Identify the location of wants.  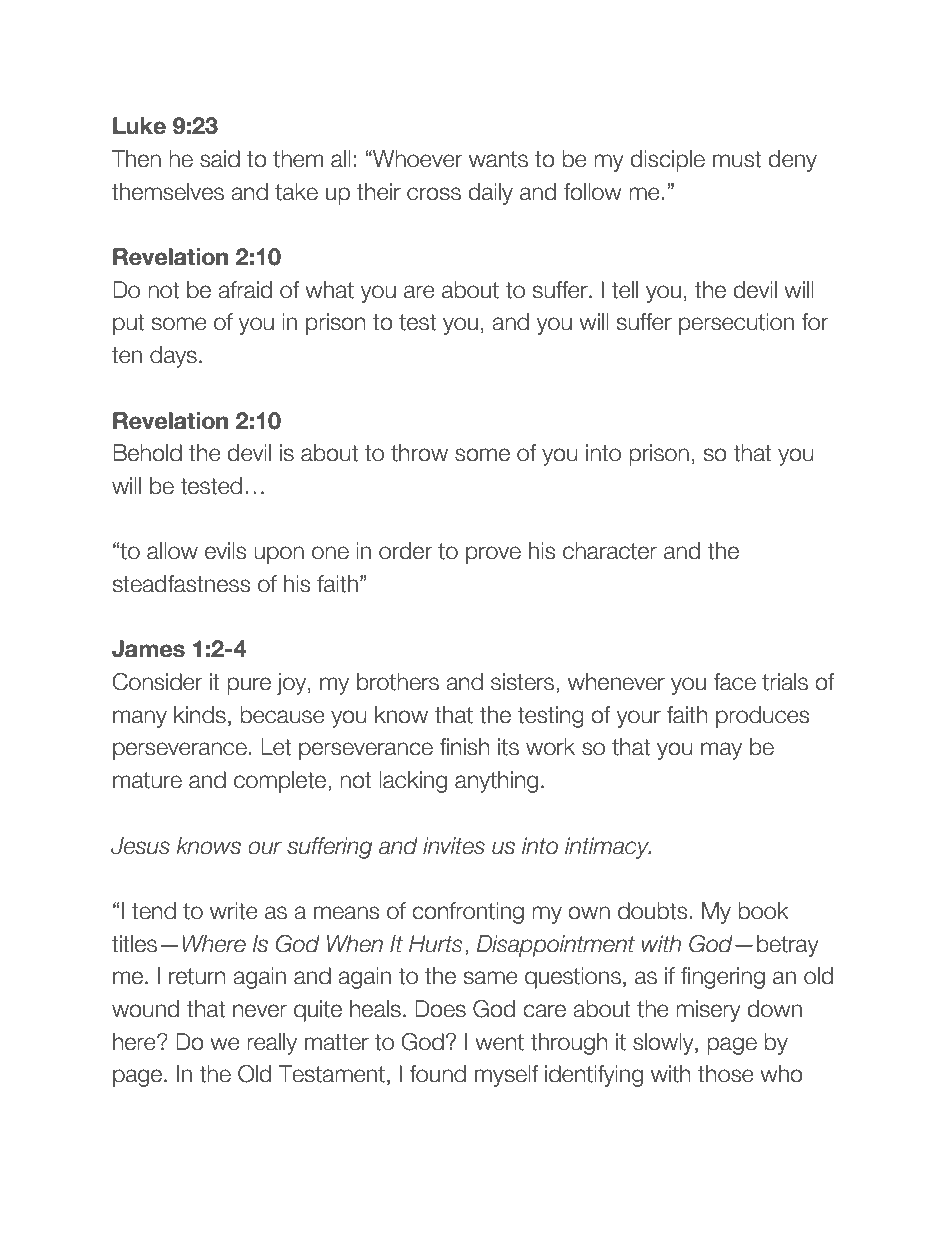
(498, 159).
